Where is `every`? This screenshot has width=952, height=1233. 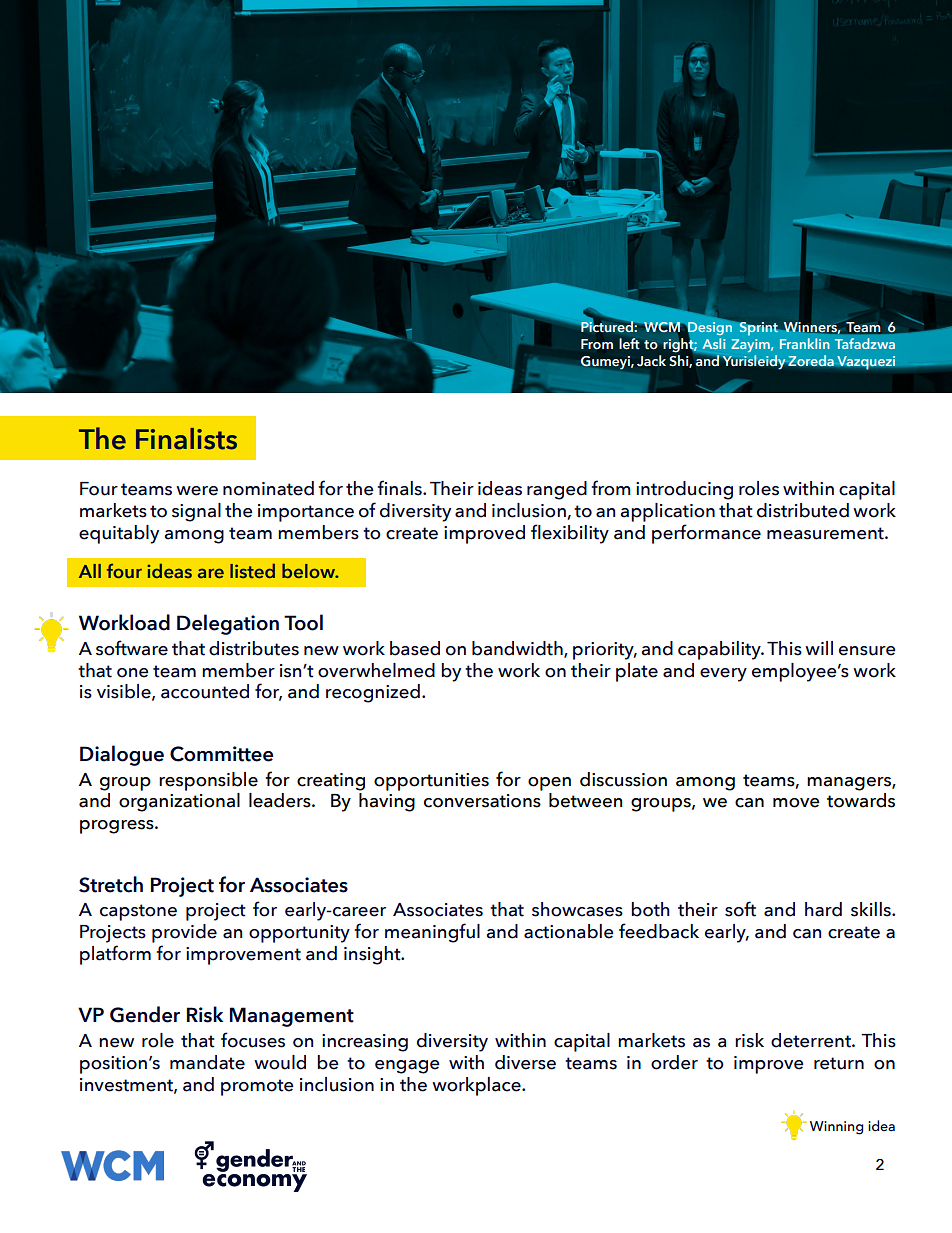
every is located at coordinates (723, 675).
